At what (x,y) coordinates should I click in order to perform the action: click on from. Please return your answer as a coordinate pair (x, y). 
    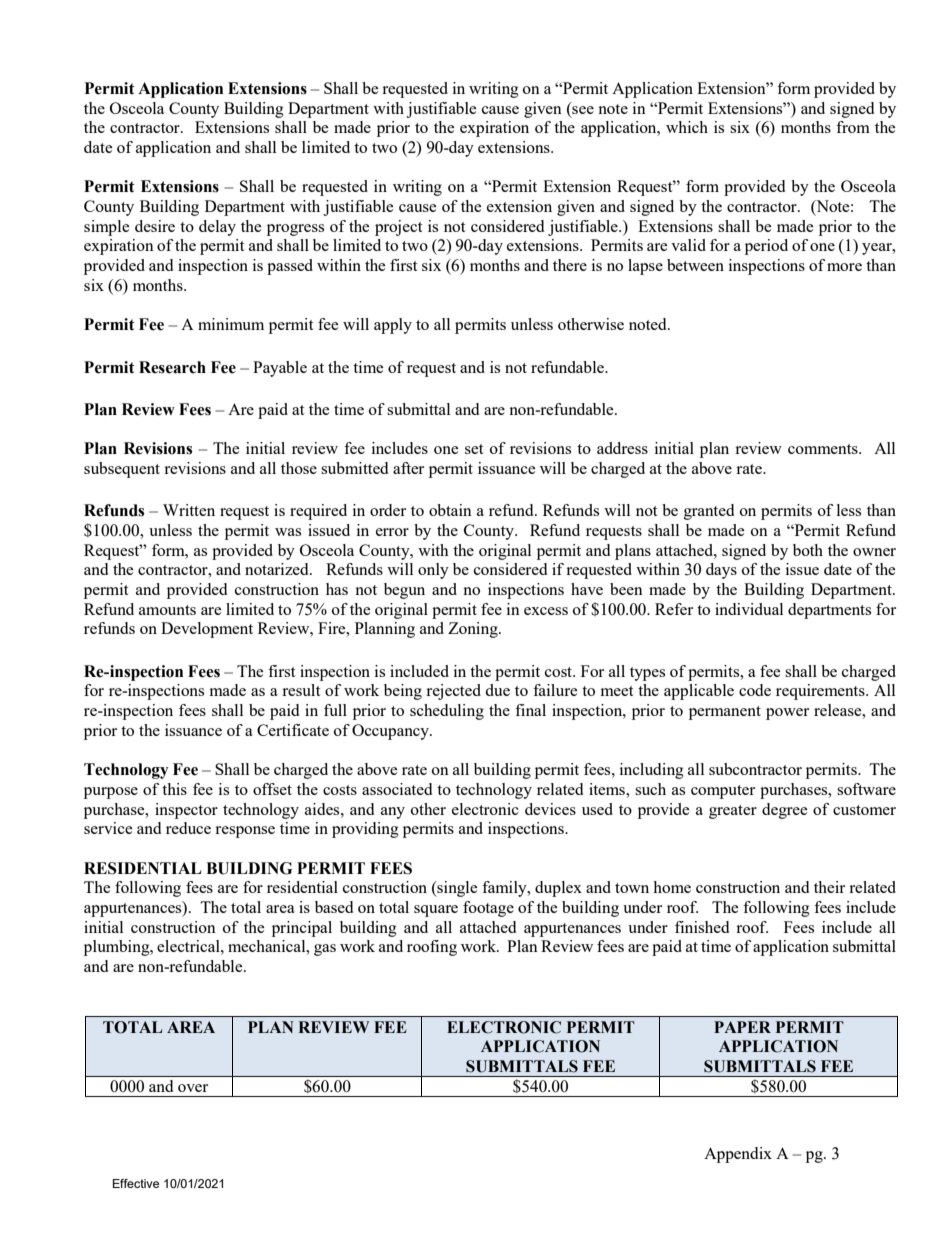
    Looking at the image, I should click on (853, 127).
